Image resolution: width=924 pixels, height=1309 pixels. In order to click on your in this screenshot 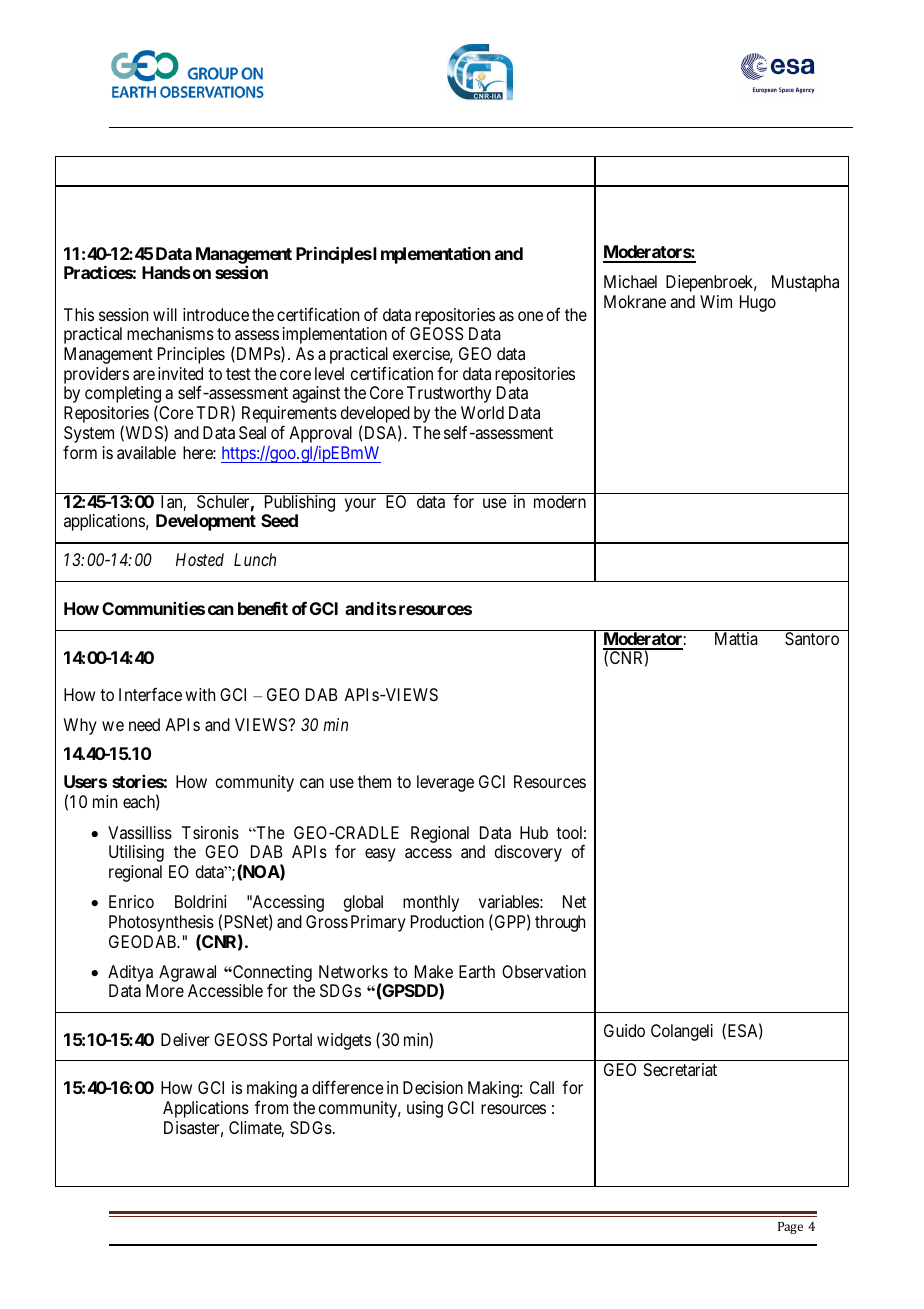, I will do `click(360, 505)`.
